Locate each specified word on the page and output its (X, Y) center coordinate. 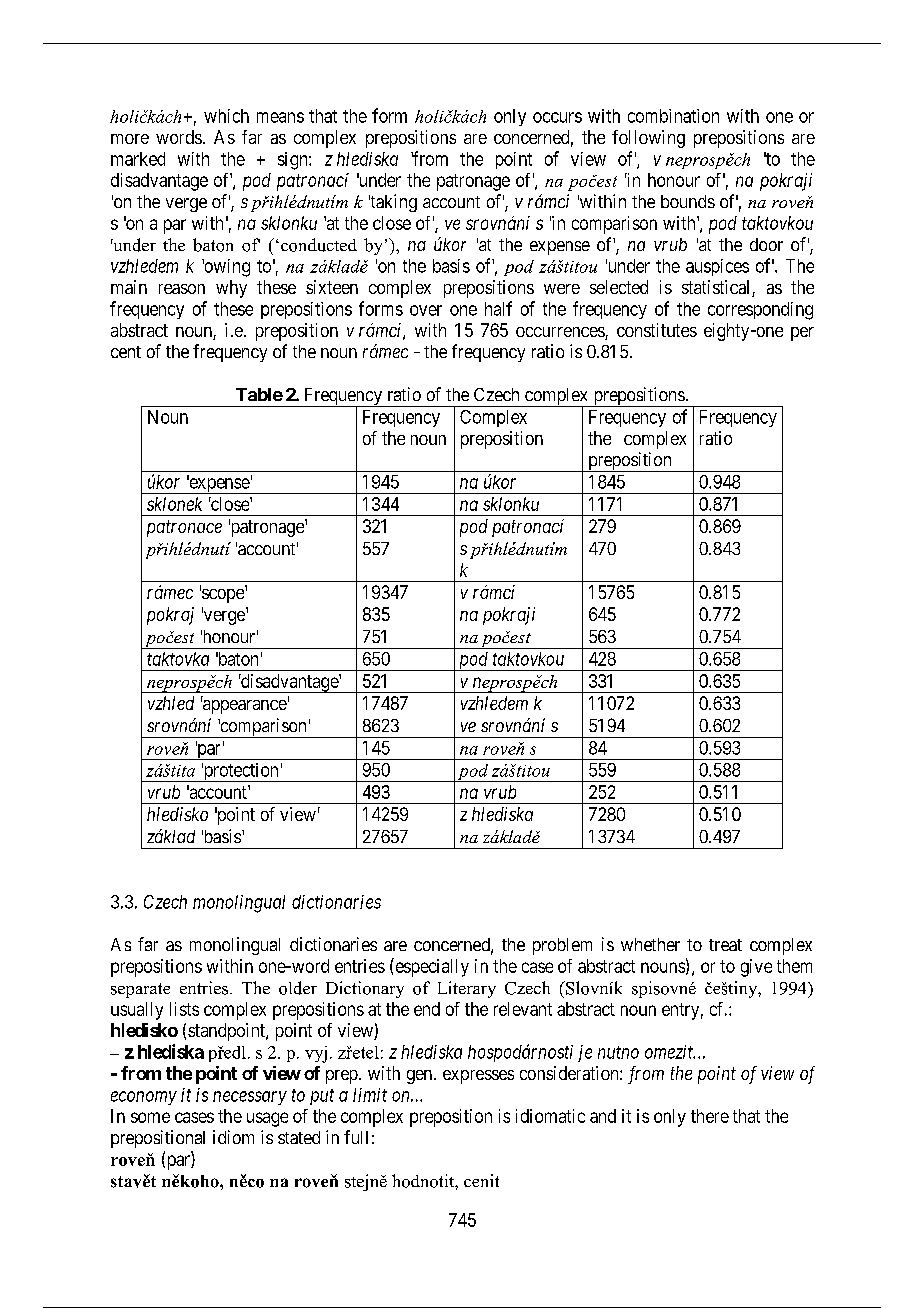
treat (725, 945)
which (226, 116)
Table (259, 394)
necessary (250, 1098)
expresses (478, 1077)
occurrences (561, 333)
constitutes (657, 330)
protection (241, 772)
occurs (557, 117)
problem (562, 946)
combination (673, 116)
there (710, 1116)
